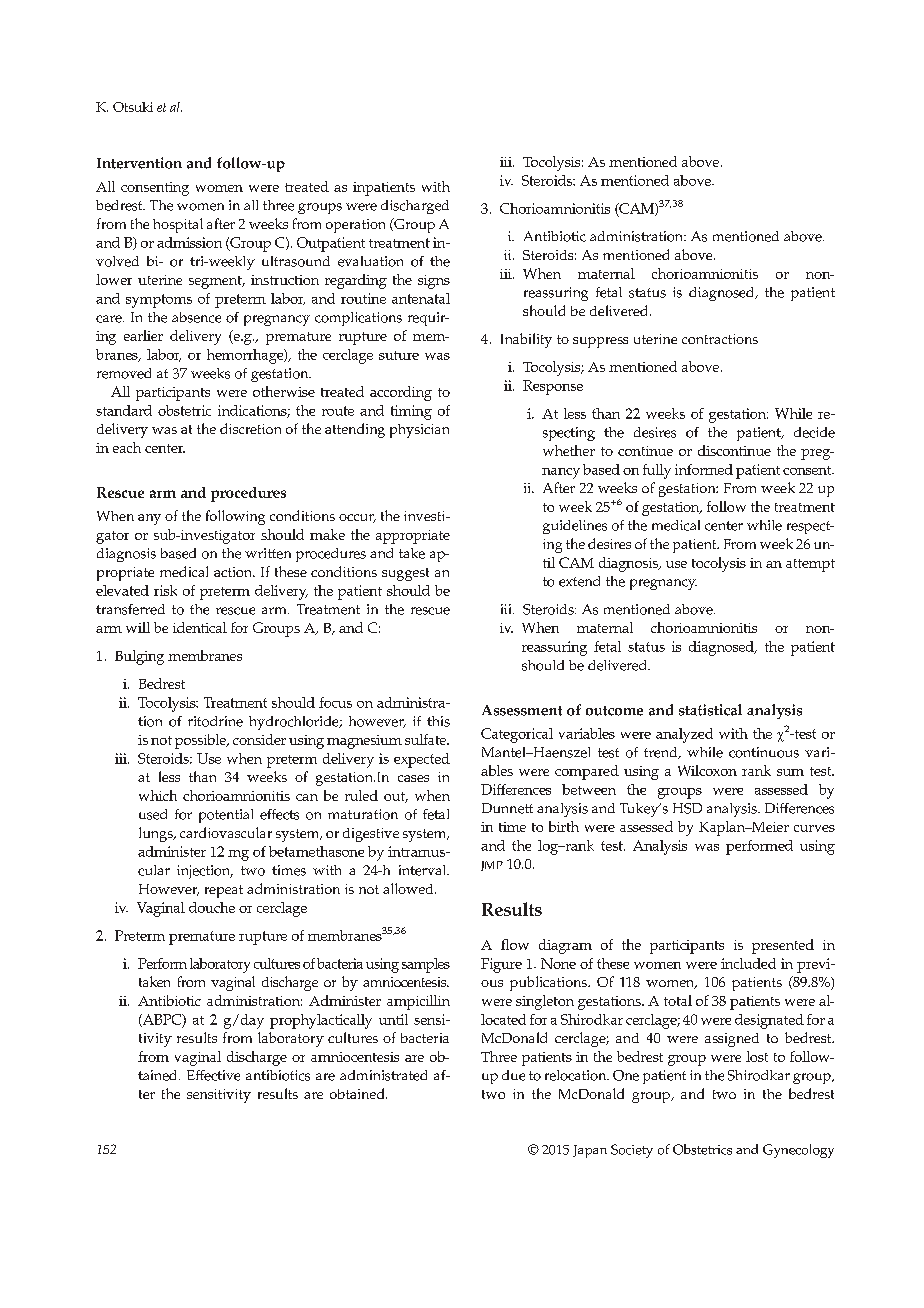  What do you see at coordinates (409, 888) in the screenshot?
I see `allowed` at bounding box center [409, 888].
